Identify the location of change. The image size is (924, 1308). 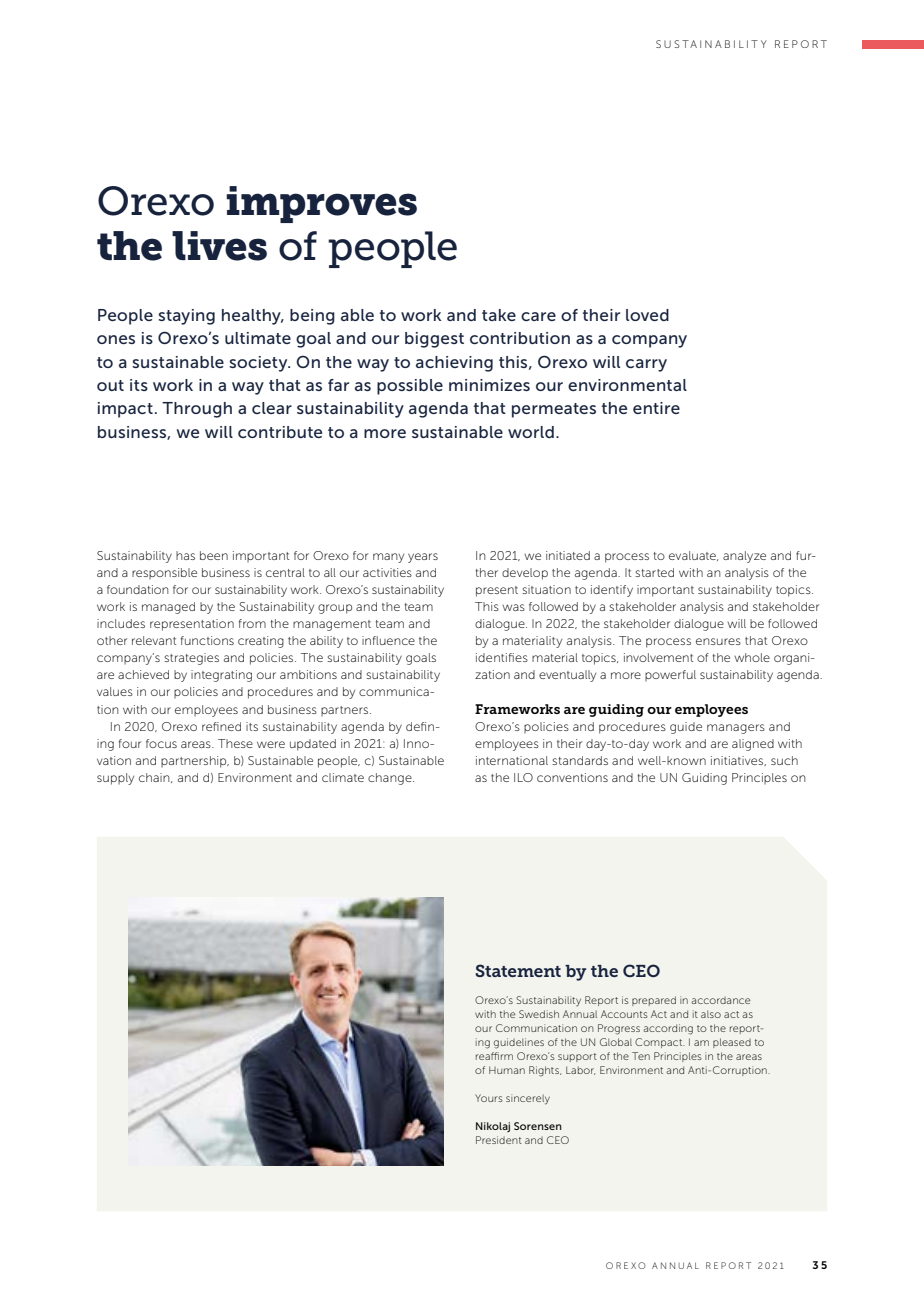
(391, 779).
